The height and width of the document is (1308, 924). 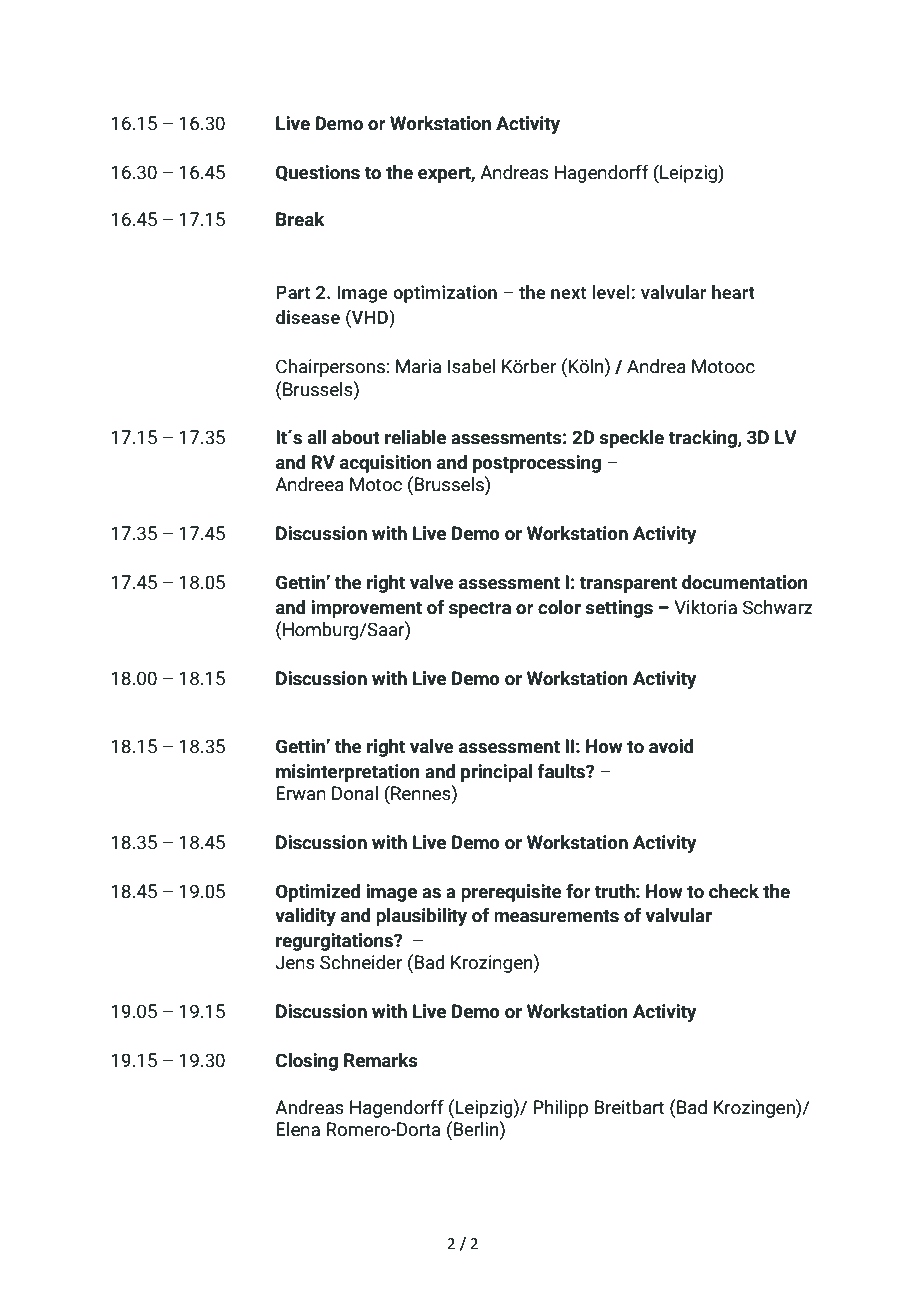 I want to click on Questions, so click(x=318, y=173).
